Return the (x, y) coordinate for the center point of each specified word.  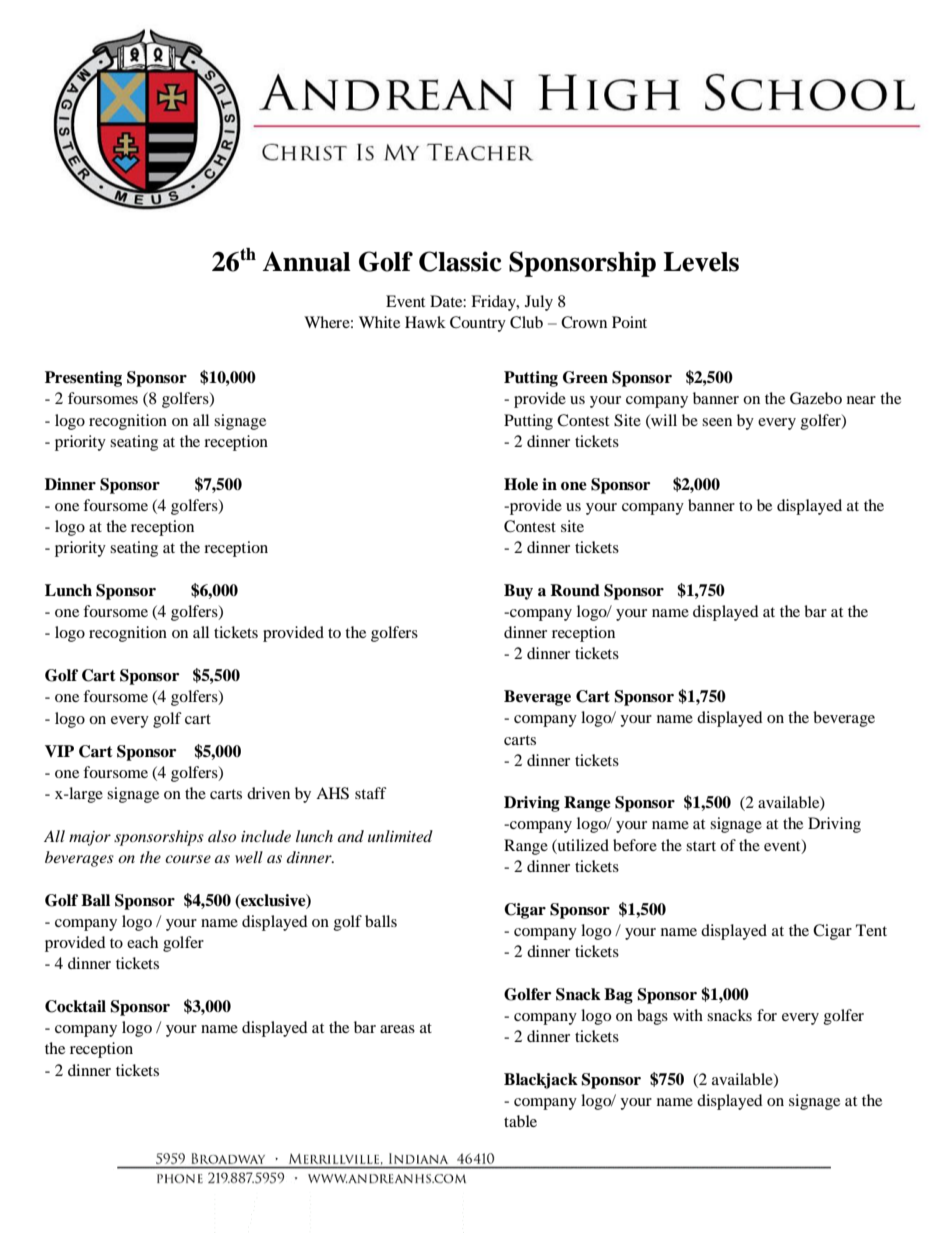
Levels (701, 262)
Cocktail (75, 1006)
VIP (59, 751)
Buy (518, 592)
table (520, 1121)
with (688, 1015)
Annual (306, 261)
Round (575, 590)
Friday (494, 303)
